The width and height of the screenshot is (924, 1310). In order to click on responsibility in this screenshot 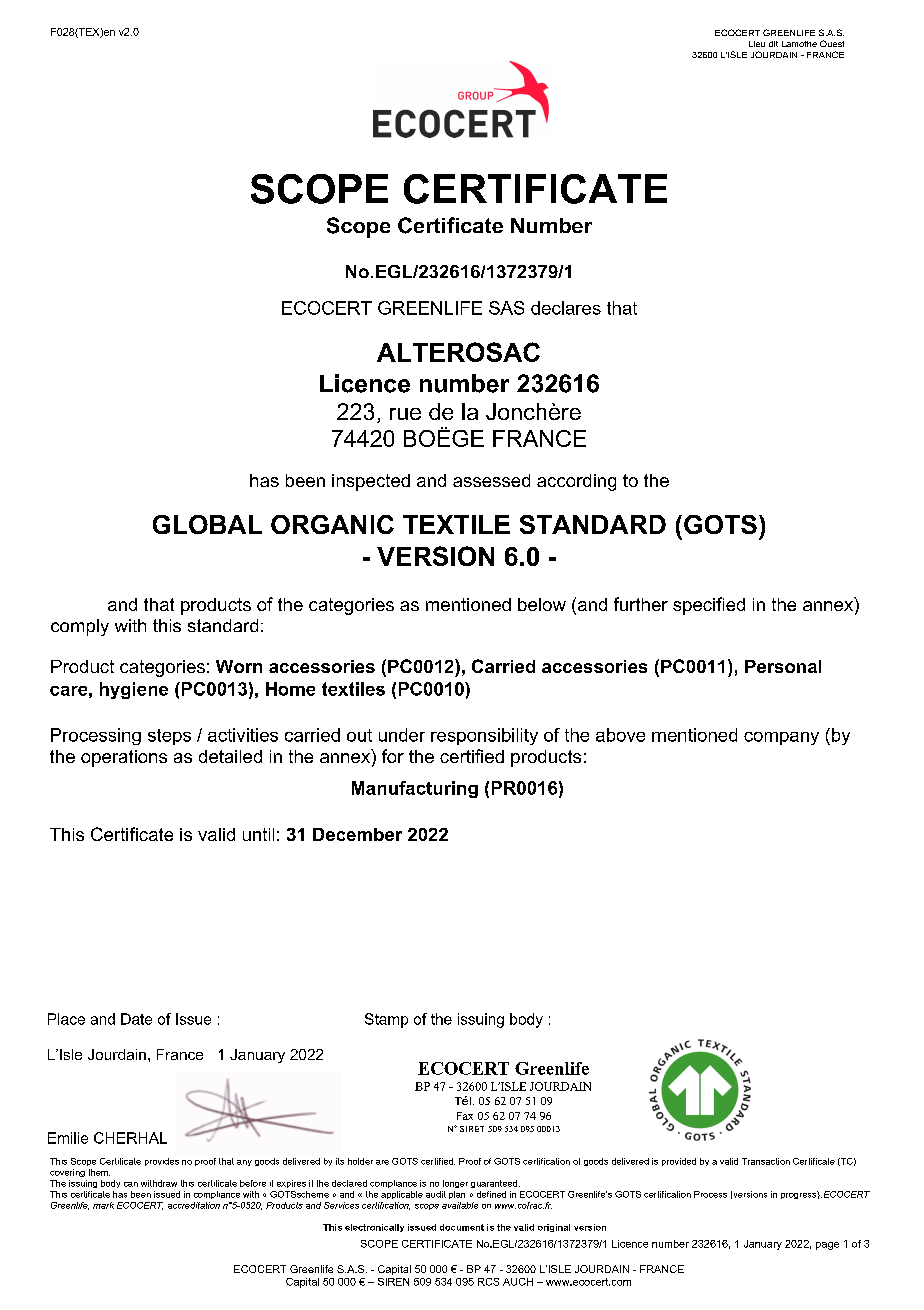, I will do `click(484, 736)`.
